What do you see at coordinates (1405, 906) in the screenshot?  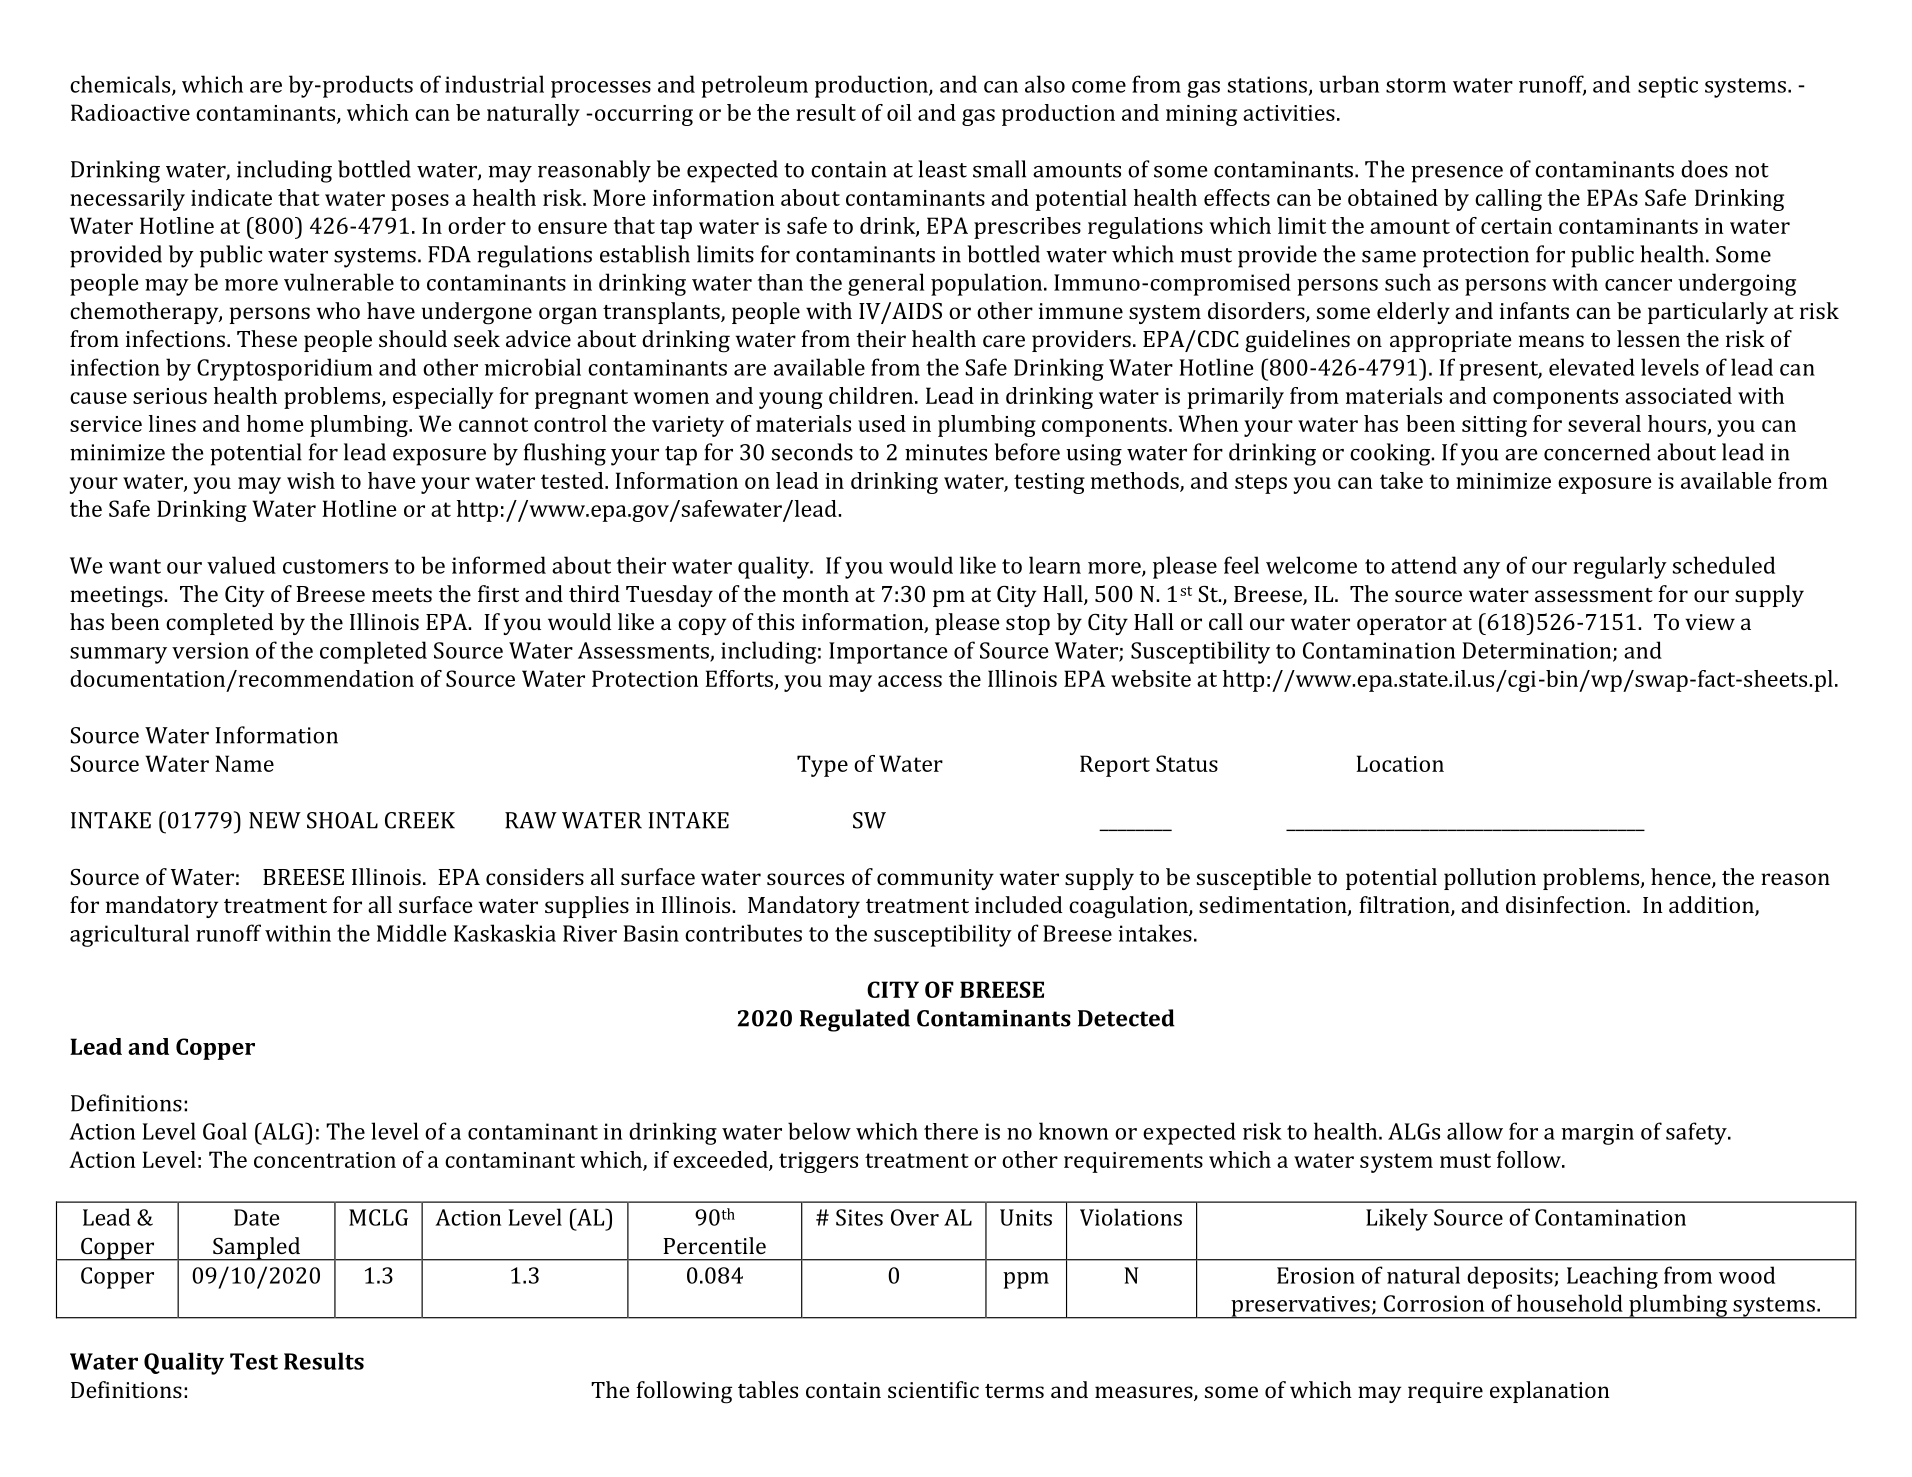 I see `filtration` at bounding box center [1405, 906].
